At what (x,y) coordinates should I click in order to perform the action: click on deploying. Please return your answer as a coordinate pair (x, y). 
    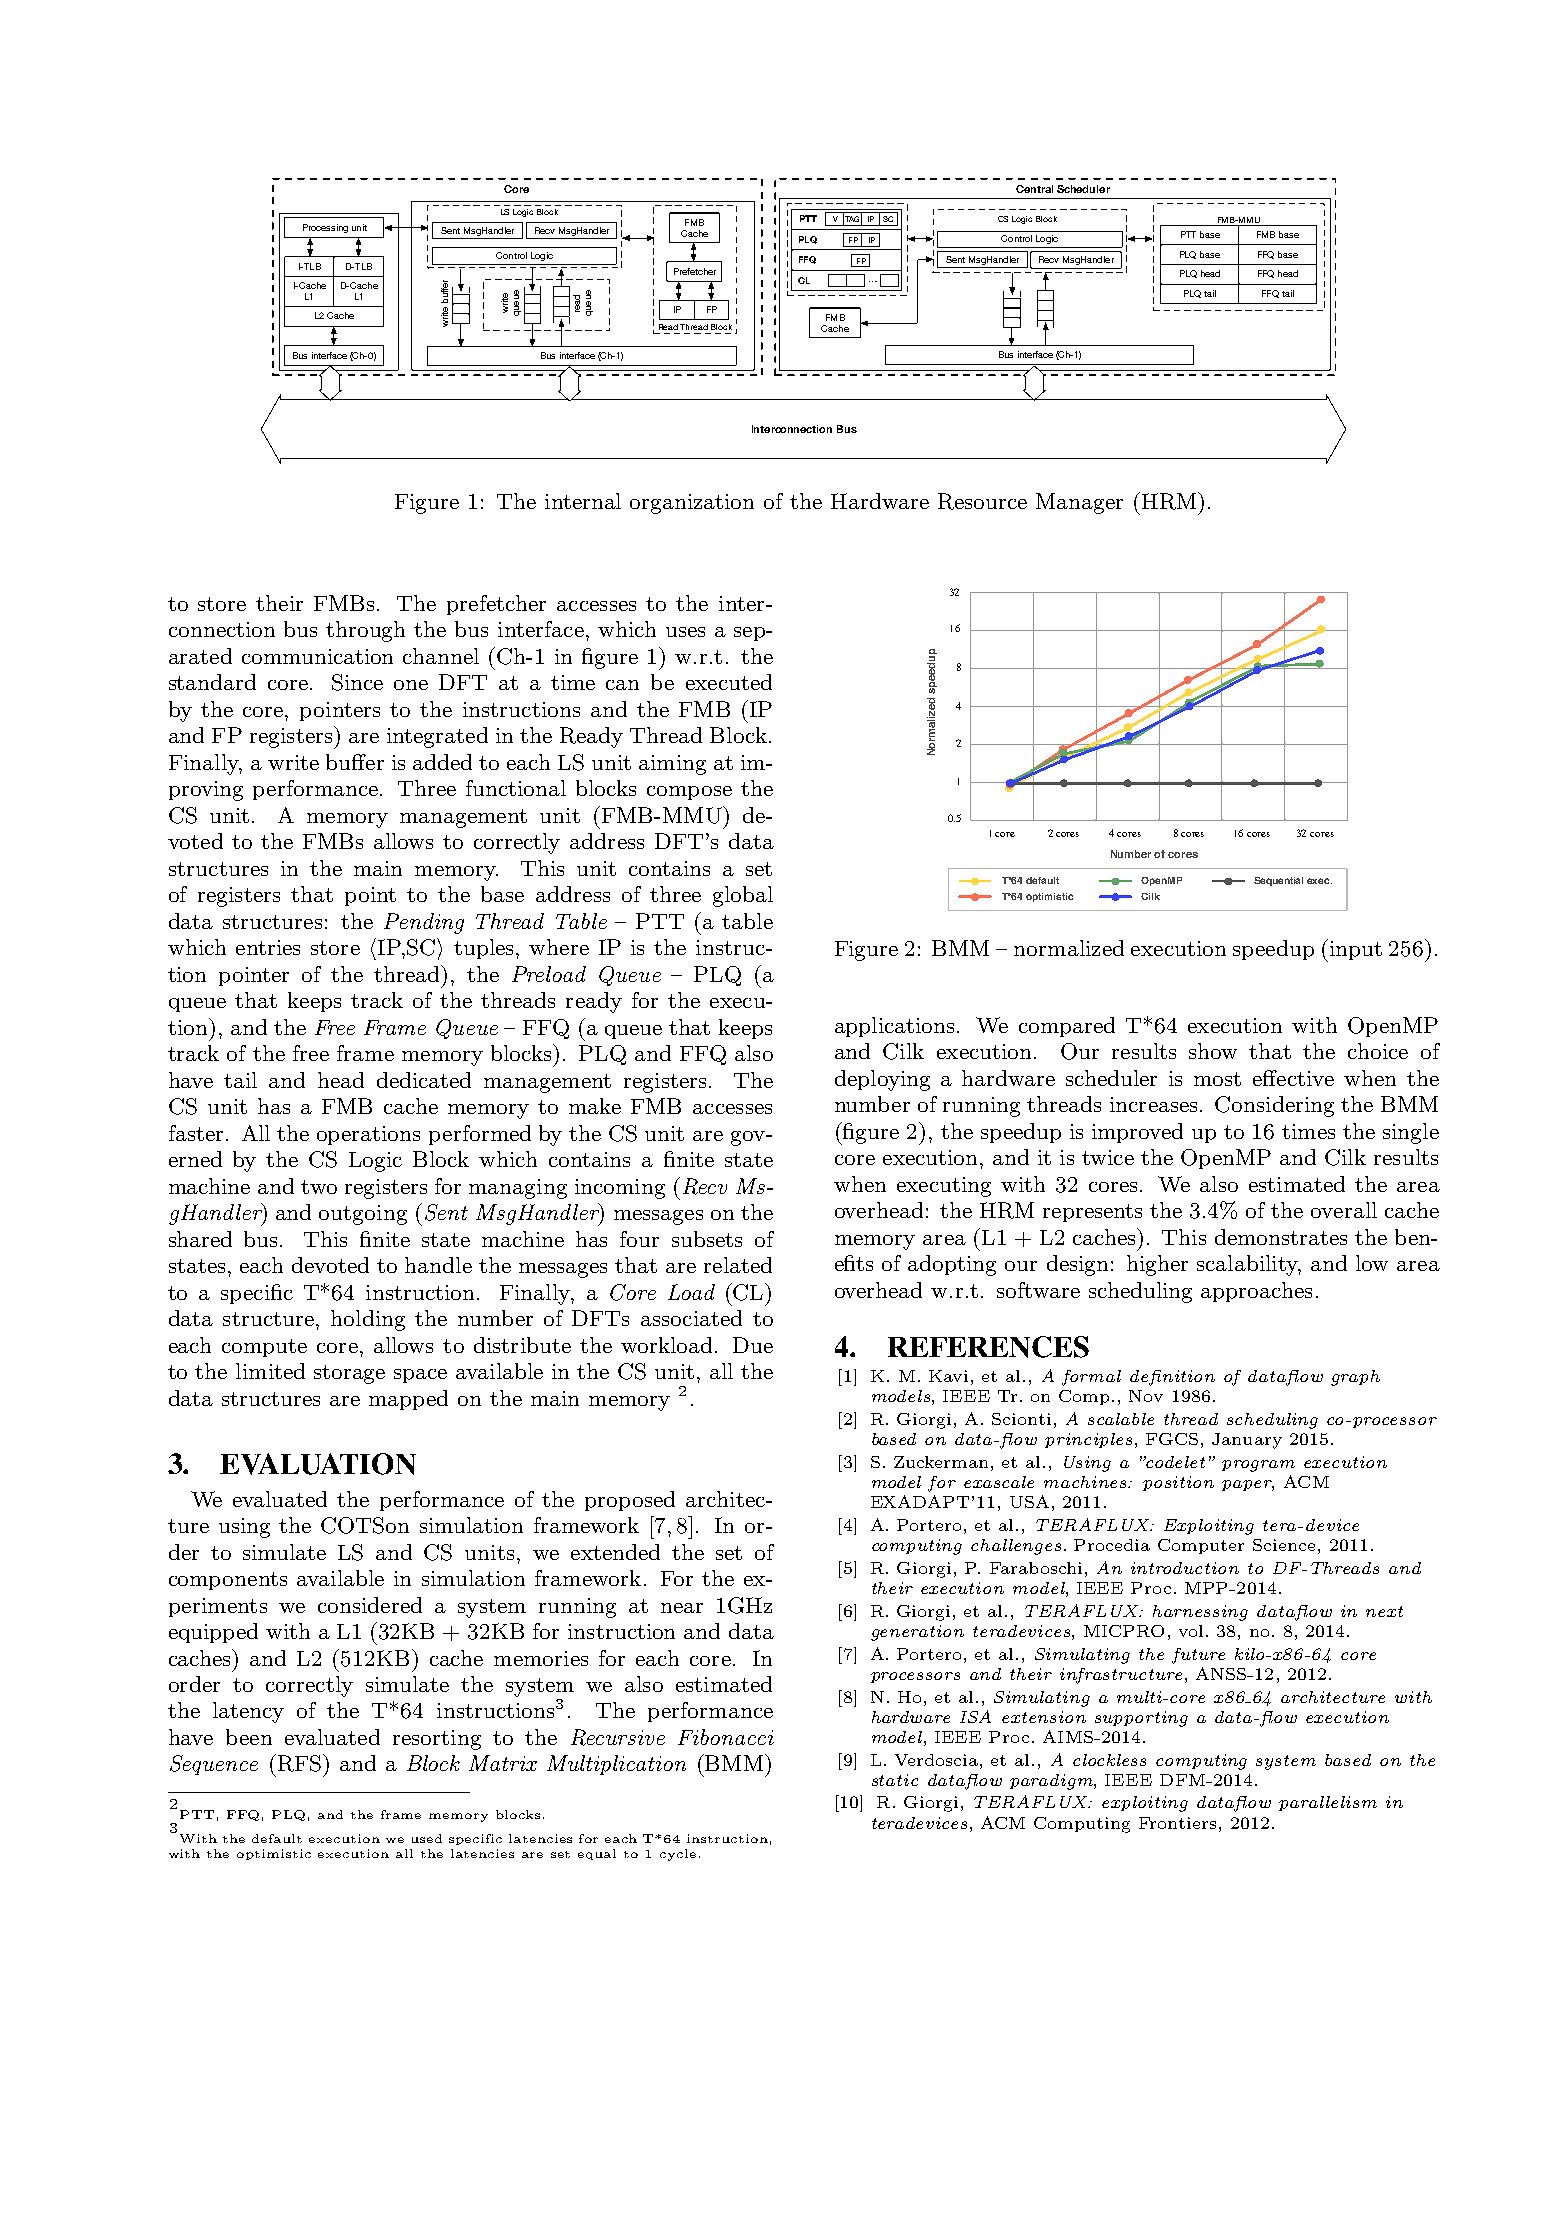
    Looking at the image, I should click on (882, 1080).
